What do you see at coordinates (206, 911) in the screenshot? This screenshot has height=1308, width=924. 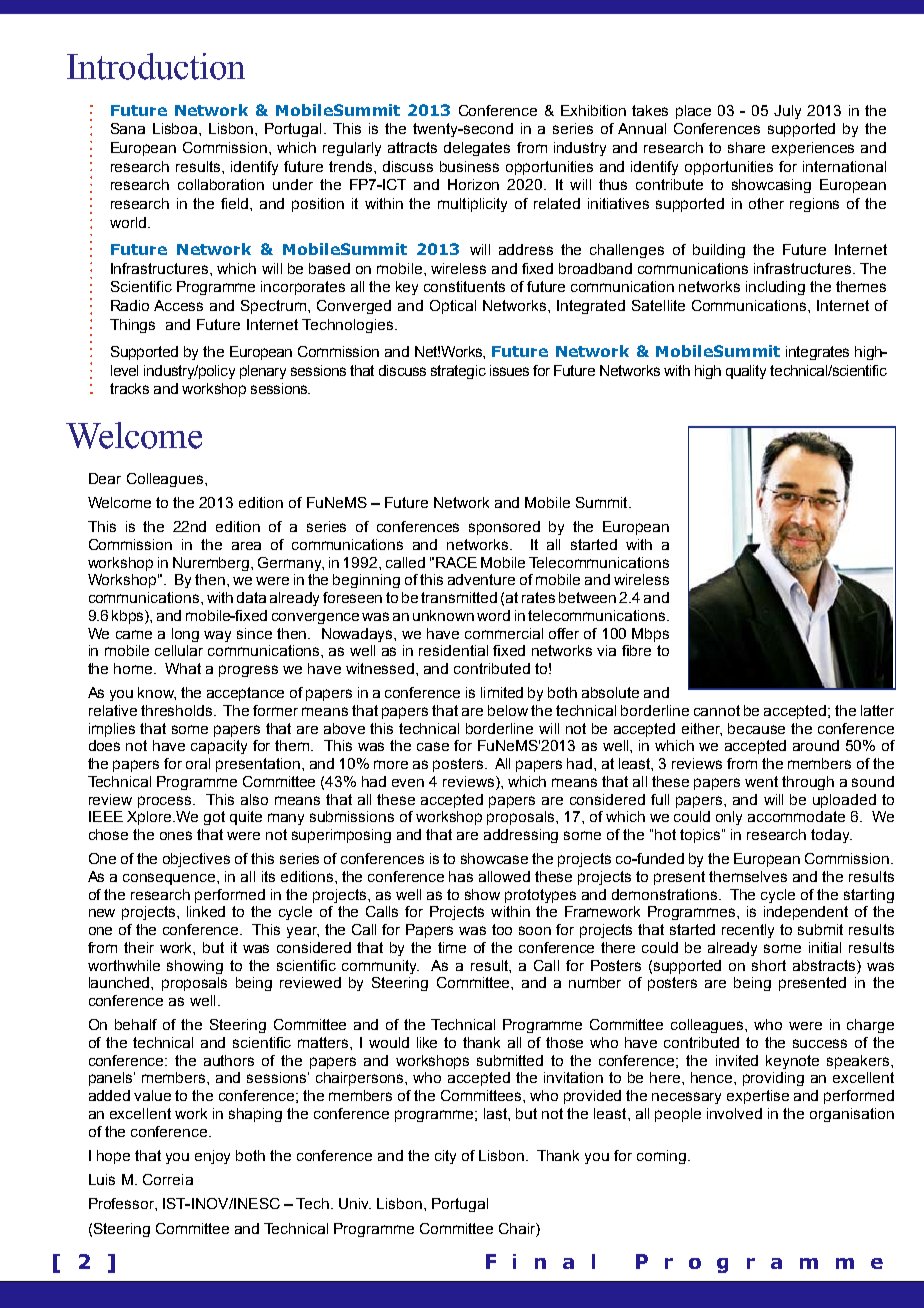 I see `linked` at bounding box center [206, 911].
